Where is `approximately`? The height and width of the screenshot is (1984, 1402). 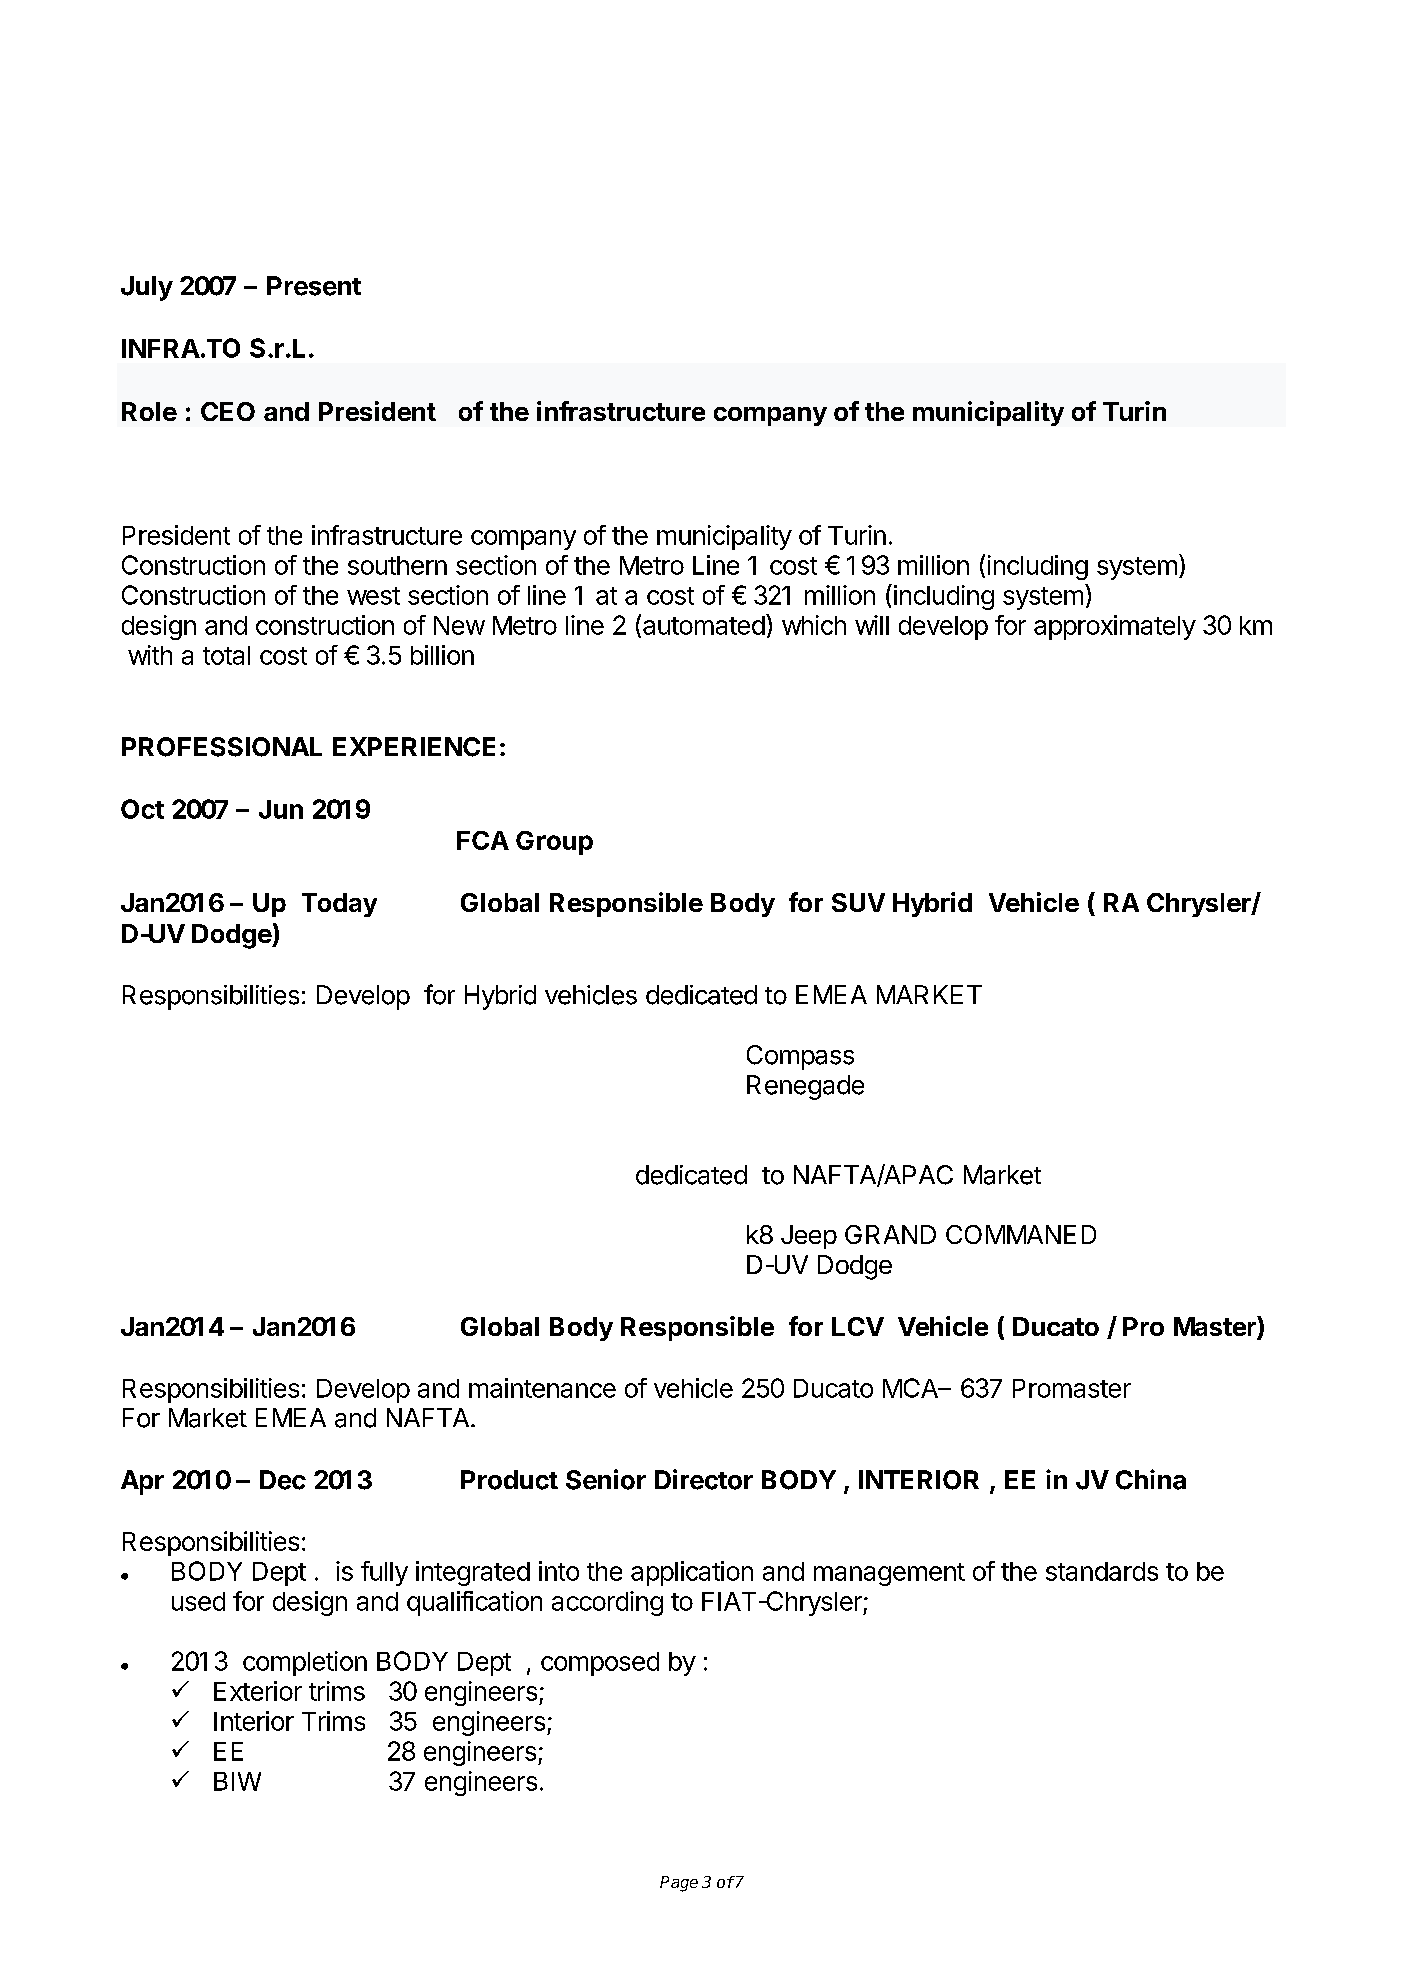 approximately is located at coordinates (1115, 627).
